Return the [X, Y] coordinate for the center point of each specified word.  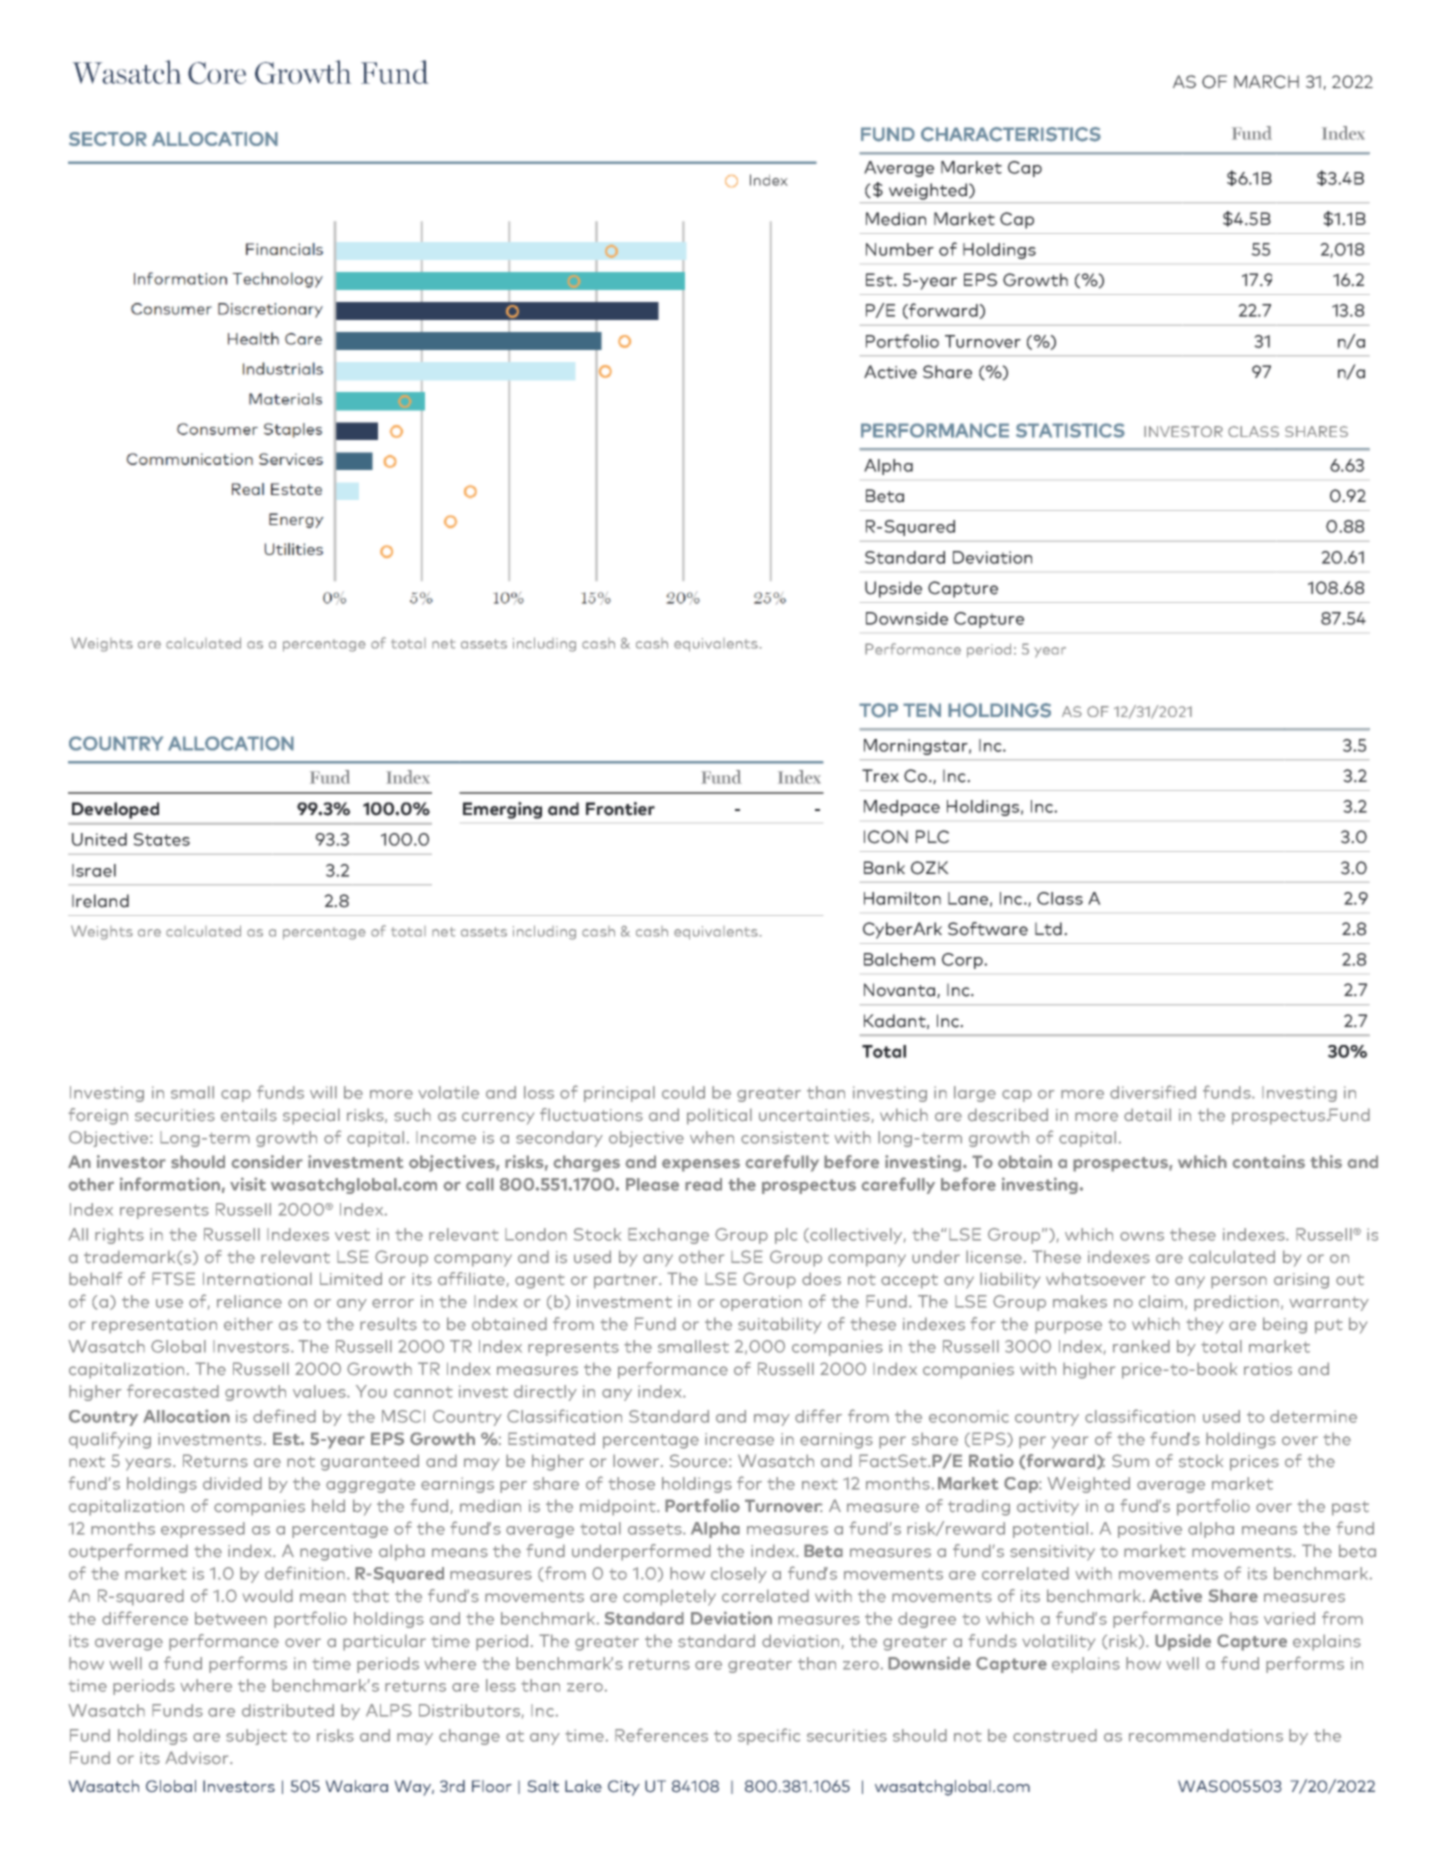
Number [900, 249]
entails [249, 1115]
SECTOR [108, 139]
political [719, 1116]
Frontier [620, 809]
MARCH [1266, 82]
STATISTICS [1070, 430]
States [161, 839]
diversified [1153, 1092]
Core [217, 73]
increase [739, 1439]
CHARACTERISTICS [1011, 134]
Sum [1130, 1460]
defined [284, 1416]
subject [256, 1737]
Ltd [1048, 929]
